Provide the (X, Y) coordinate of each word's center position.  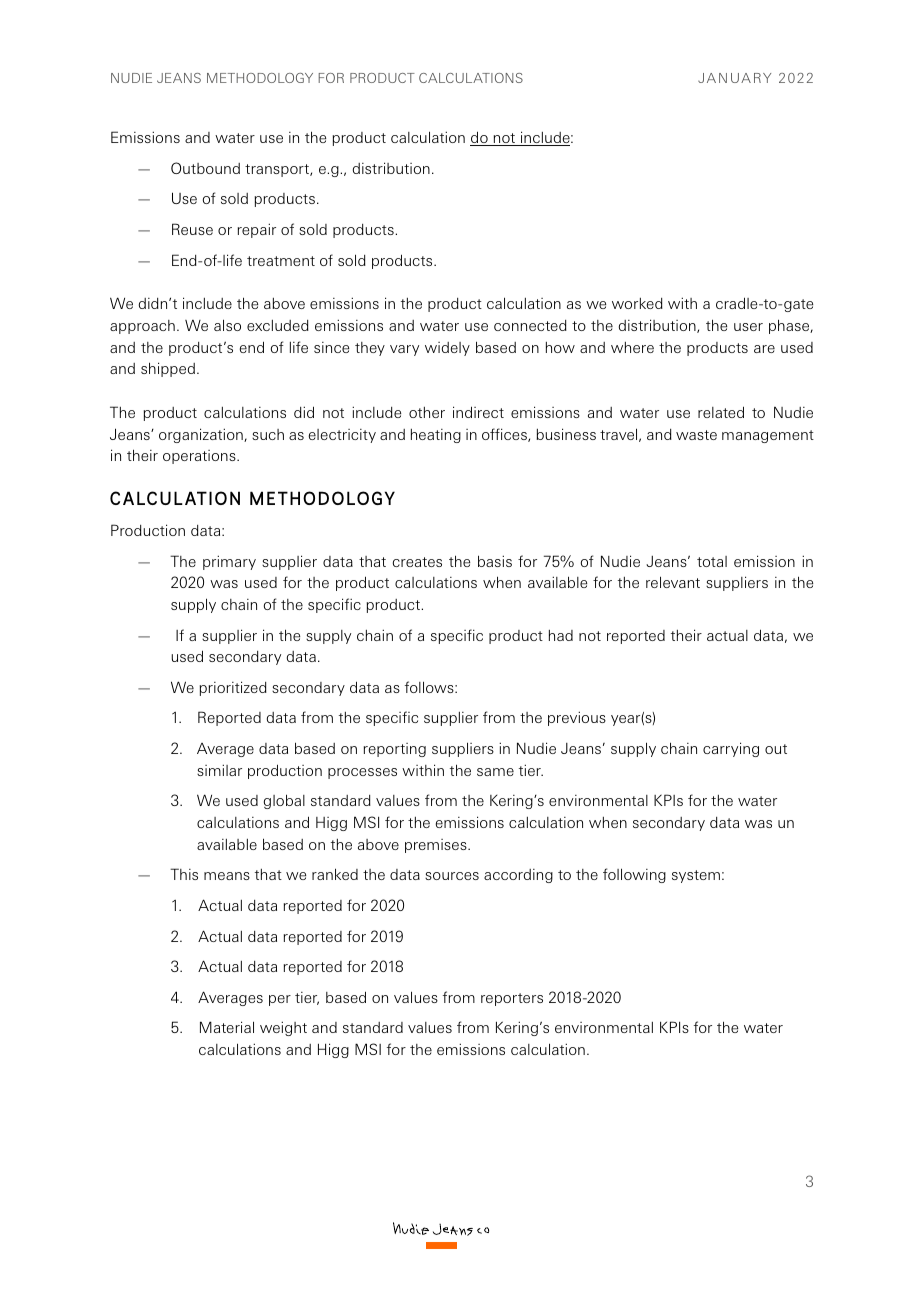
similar (219, 770)
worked (637, 303)
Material (227, 1027)
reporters (512, 999)
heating (436, 436)
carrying (731, 749)
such (268, 434)
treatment (281, 261)
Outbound (205, 168)
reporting (395, 750)
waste (696, 435)
